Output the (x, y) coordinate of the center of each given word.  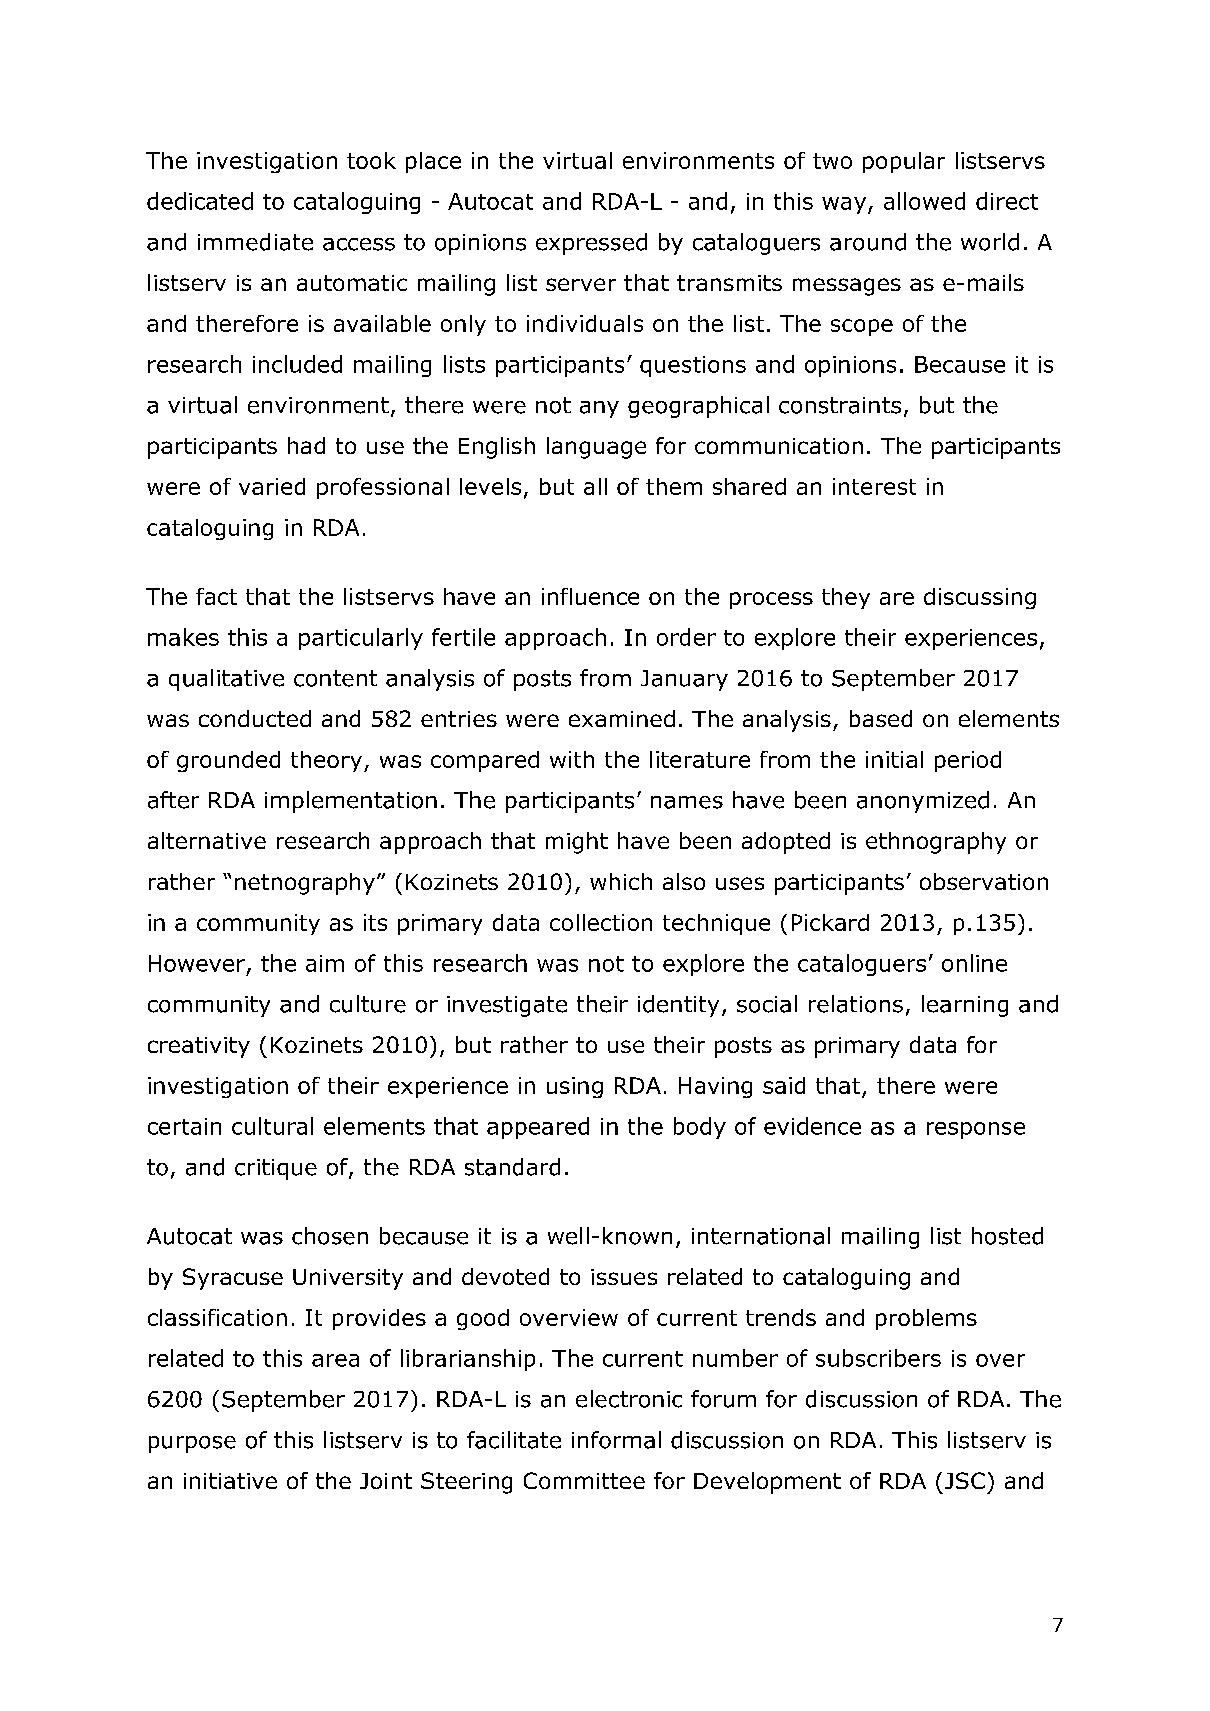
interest (874, 486)
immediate (255, 242)
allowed (924, 201)
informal (616, 1440)
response (976, 1130)
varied (272, 486)
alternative (207, 840)
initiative (230, 1481)
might (577, 843)
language (596, 448)
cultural (272, 1126)
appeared (538, 1128)
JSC (965, 1480)
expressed (591, 244)
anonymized (923, 802)
